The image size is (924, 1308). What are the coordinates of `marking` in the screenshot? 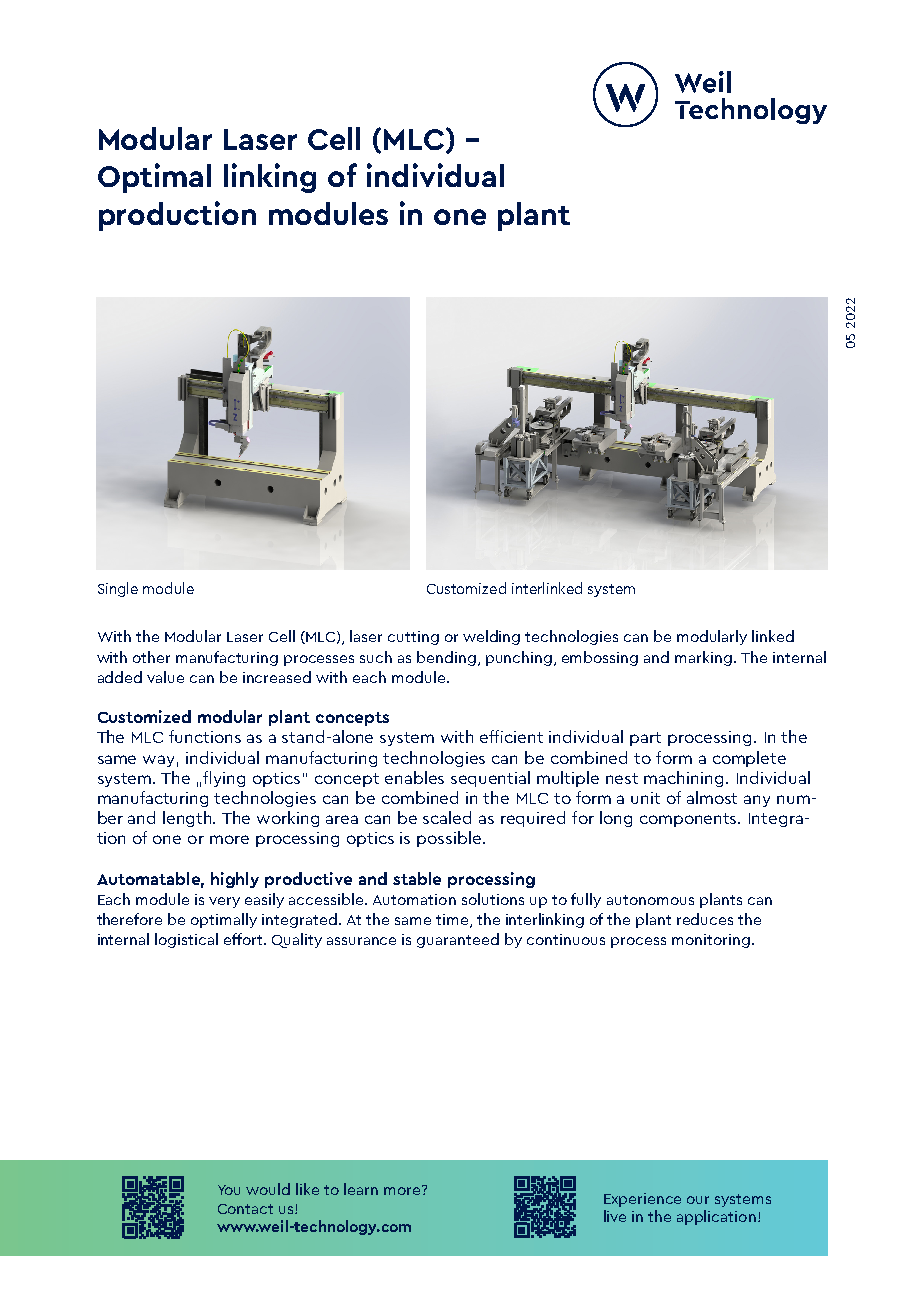 It's located at (703, 658).
